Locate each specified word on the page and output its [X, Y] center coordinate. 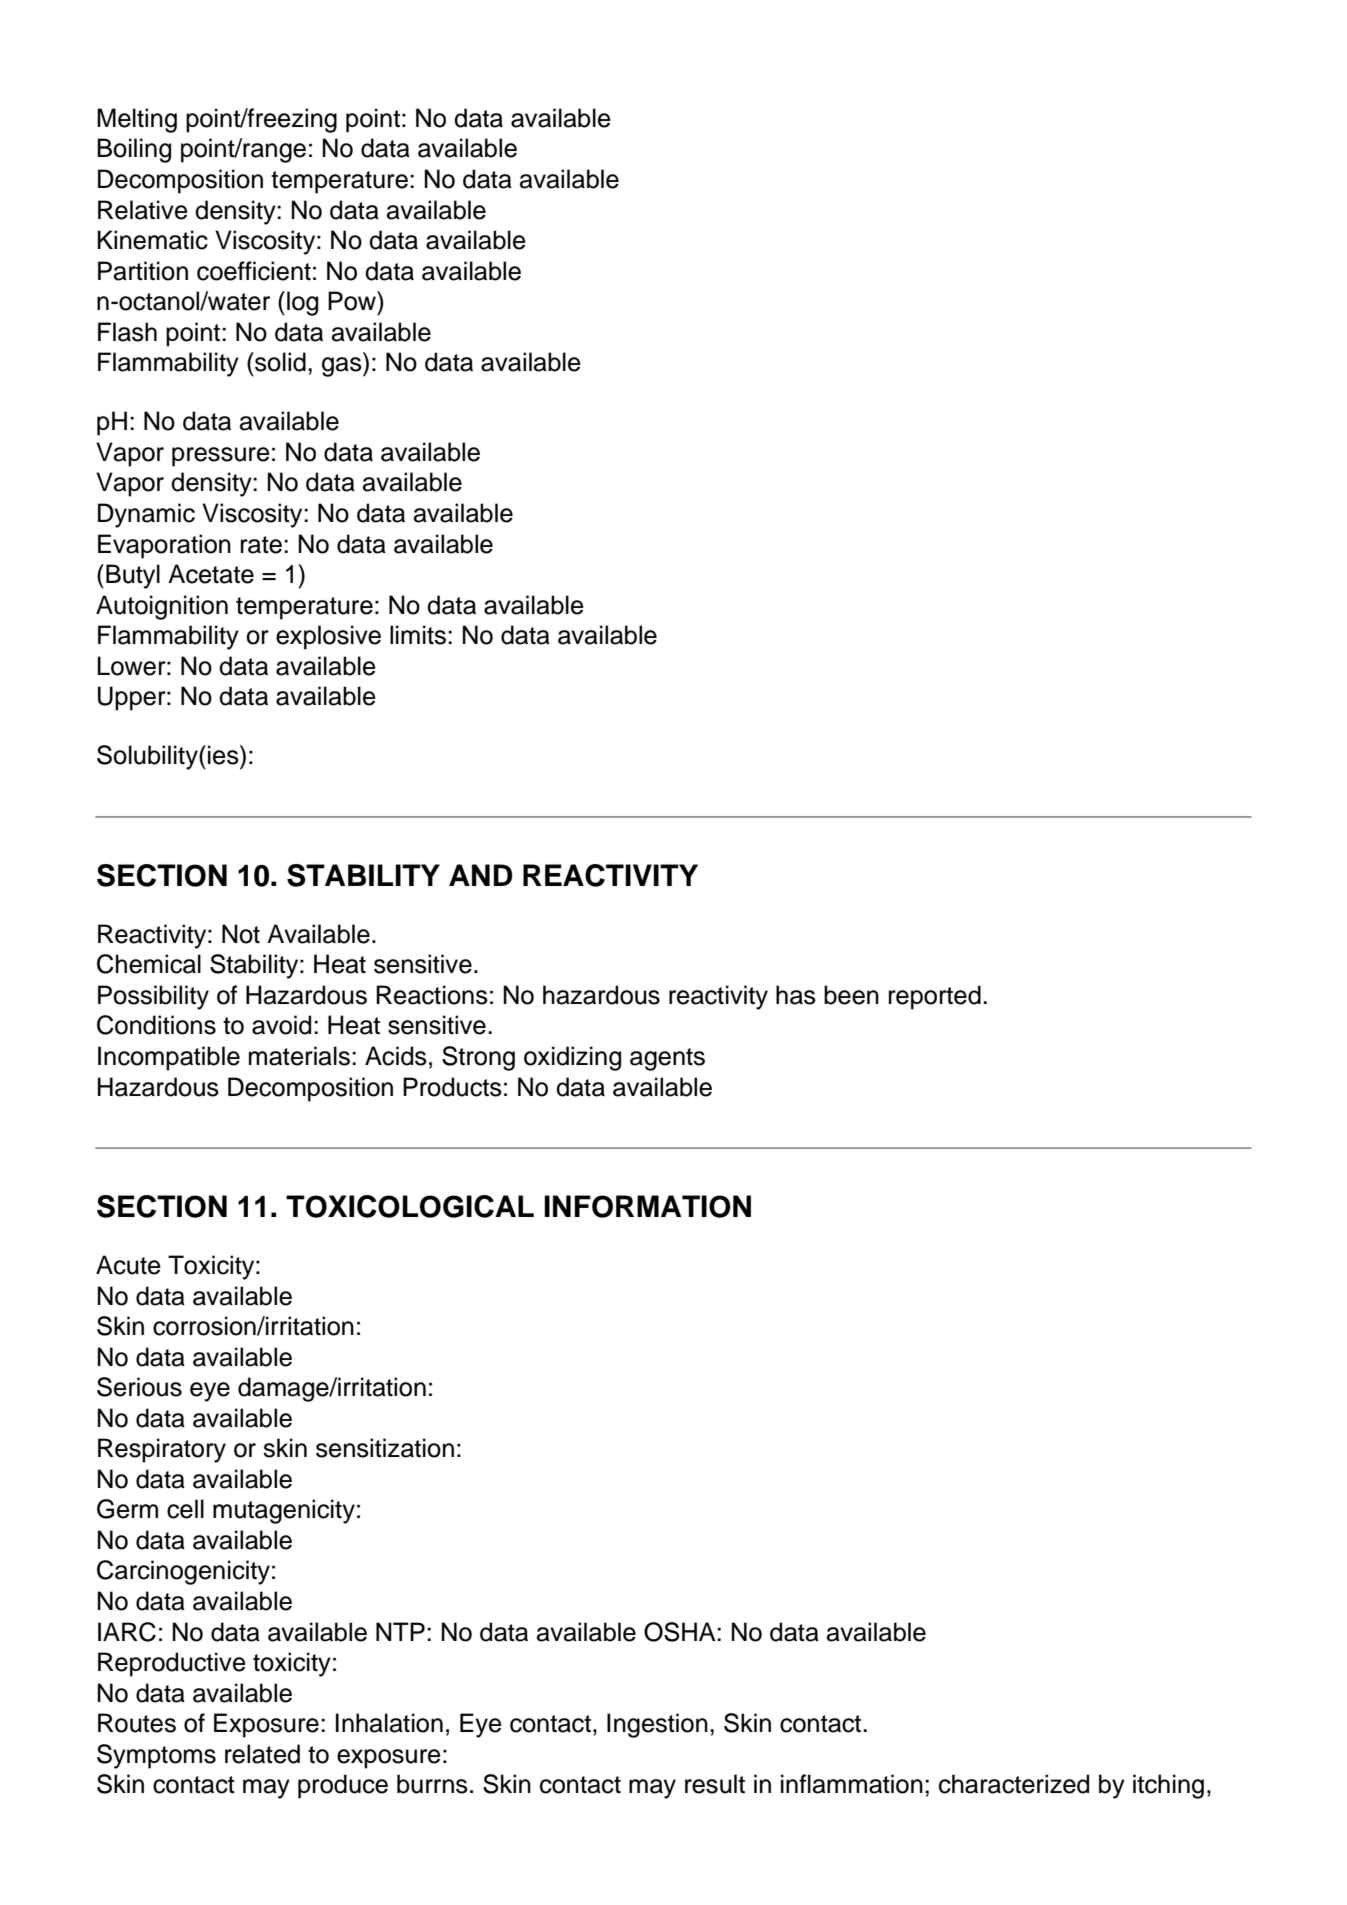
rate [261, 545]
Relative [143, 210]
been [851, 995]
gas [343, 367]
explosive [328, 637]
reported [935, 997]
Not [241, 934]
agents [667, 1059]
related [262, 1754]
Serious [139, 1387]
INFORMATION [647, 1206]
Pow [353, 301]
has [796, 995]
